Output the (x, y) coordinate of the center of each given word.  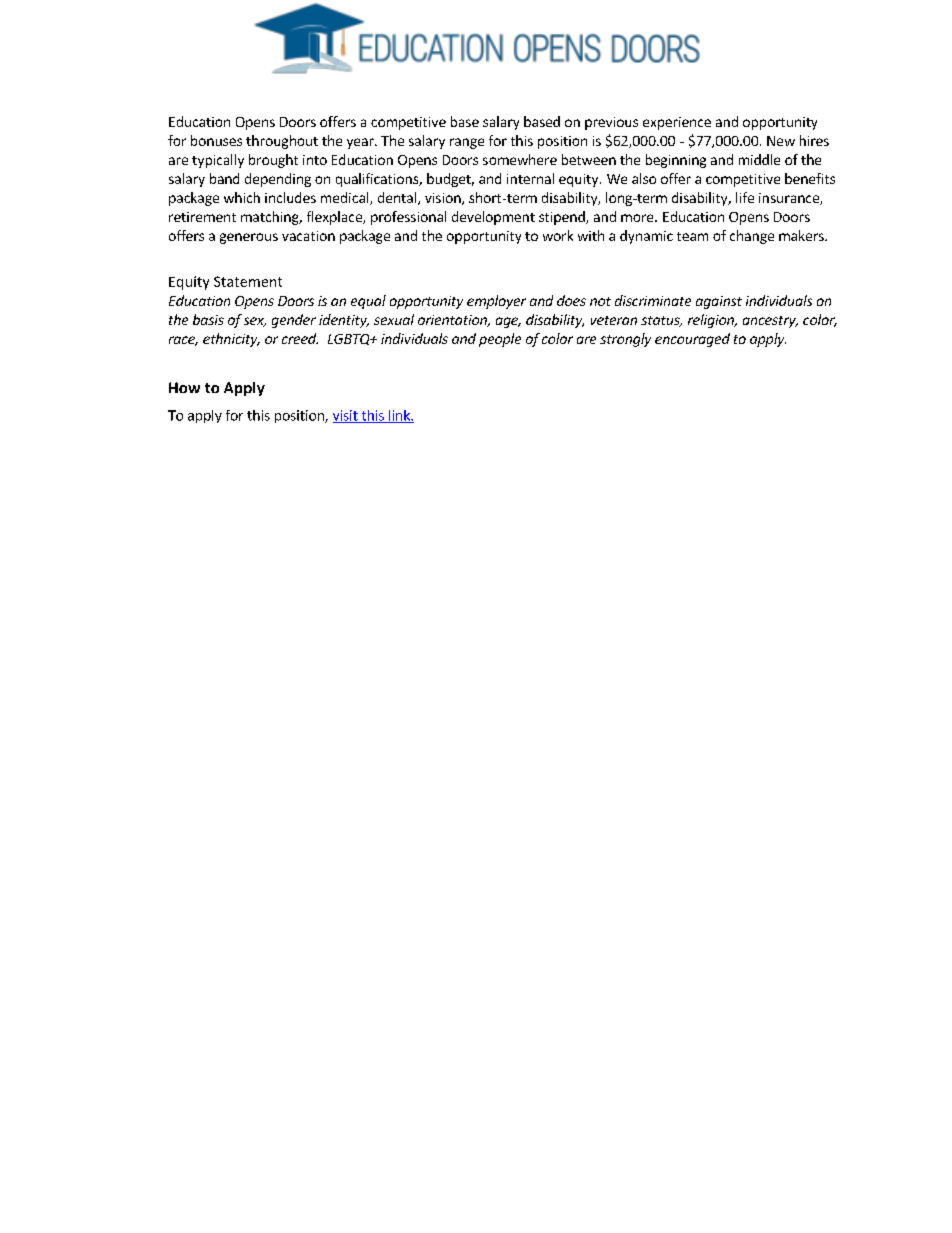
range (467, 143)
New (781, 141)
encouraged (692, 340)
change (752, 237)
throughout (282, 142)
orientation (453, 321)
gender (294, 321)
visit (346, 416)
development (493, 218)
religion (712, 321)
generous (249, 238)
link (399, 416)
